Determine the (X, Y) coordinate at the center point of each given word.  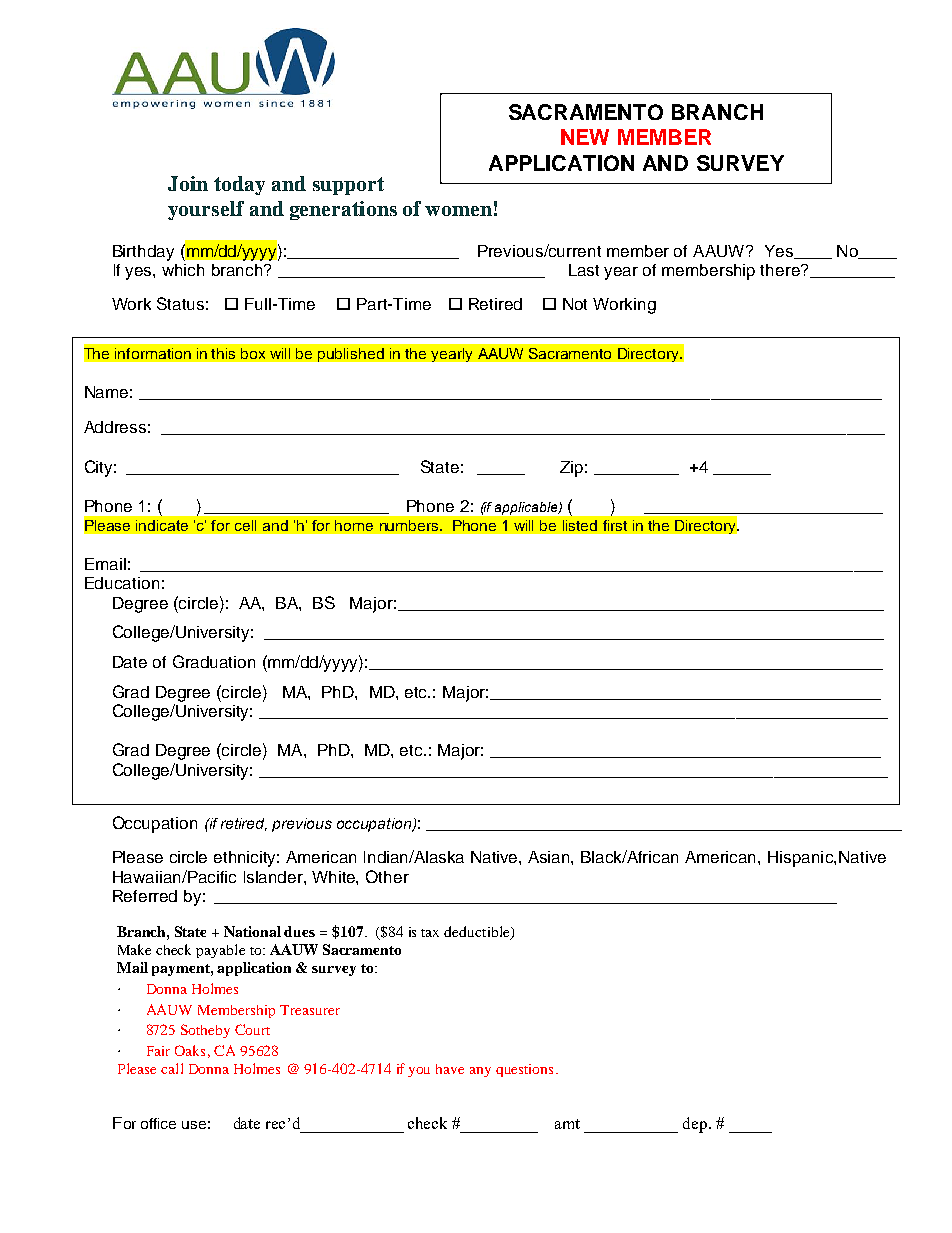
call (172, 1068)
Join (188, 183)
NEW (585, 137)
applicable (527, 508)
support (348, 186)
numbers (410, 525)
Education (122, 583)
